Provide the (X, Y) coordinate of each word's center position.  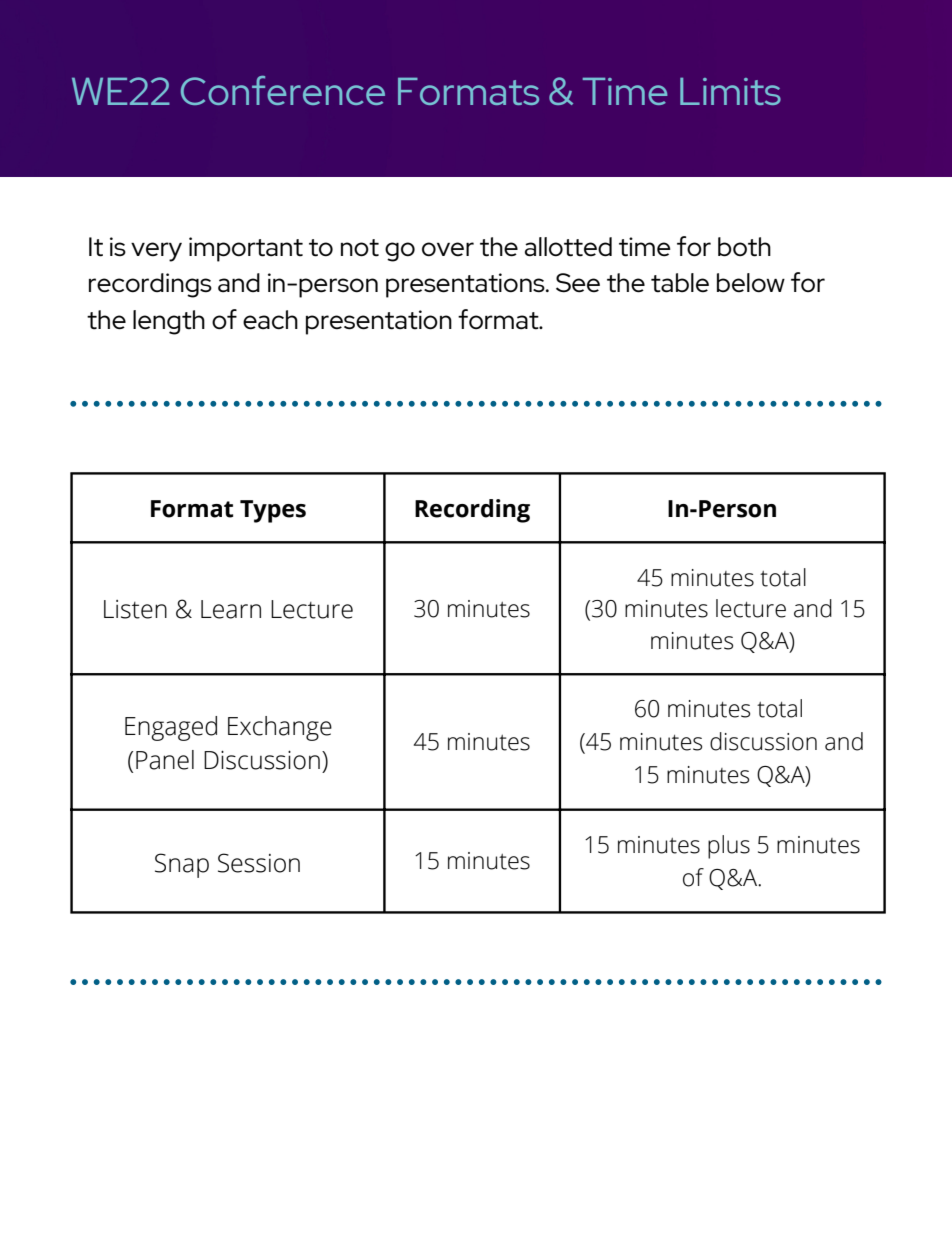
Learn (231, 609)
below (751, 282)
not (360, 248)
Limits (730, 91)
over (448, 249)
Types (273, 511)
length (169, 322)
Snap (182, 865)
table (680, 283)
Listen (135, 609)
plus (729, 847)
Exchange (280, 728)
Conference (283, 90)
